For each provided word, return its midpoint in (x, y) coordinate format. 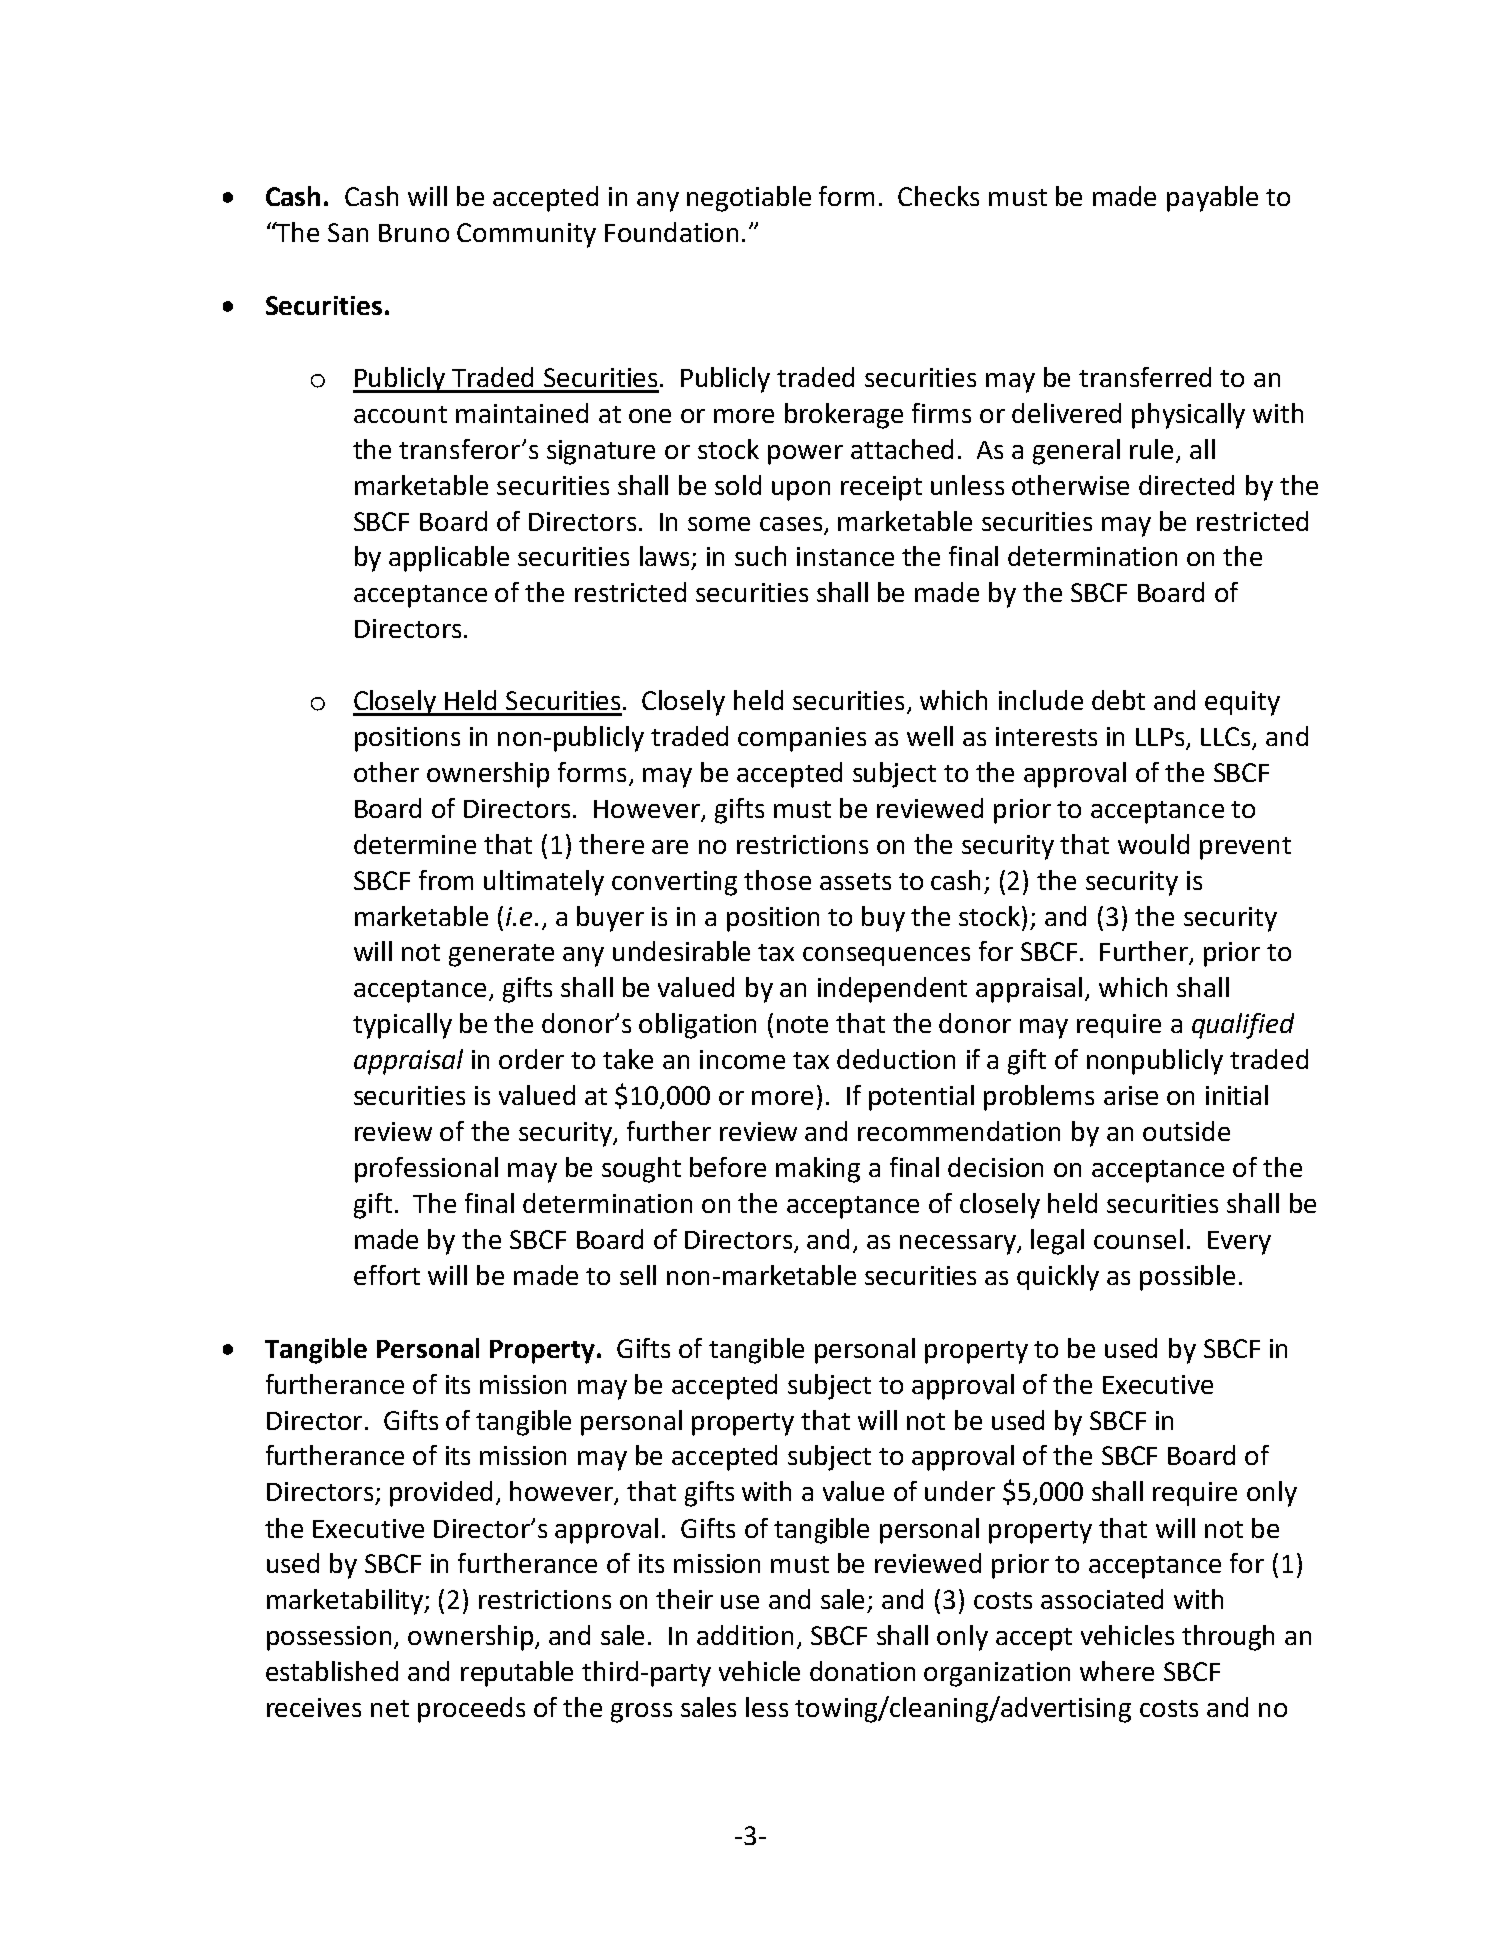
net (390, 1708)
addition (745, 1635)
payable (1212, 199)
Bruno (414, 233)
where (1117, 1671)
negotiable (749, 199)
